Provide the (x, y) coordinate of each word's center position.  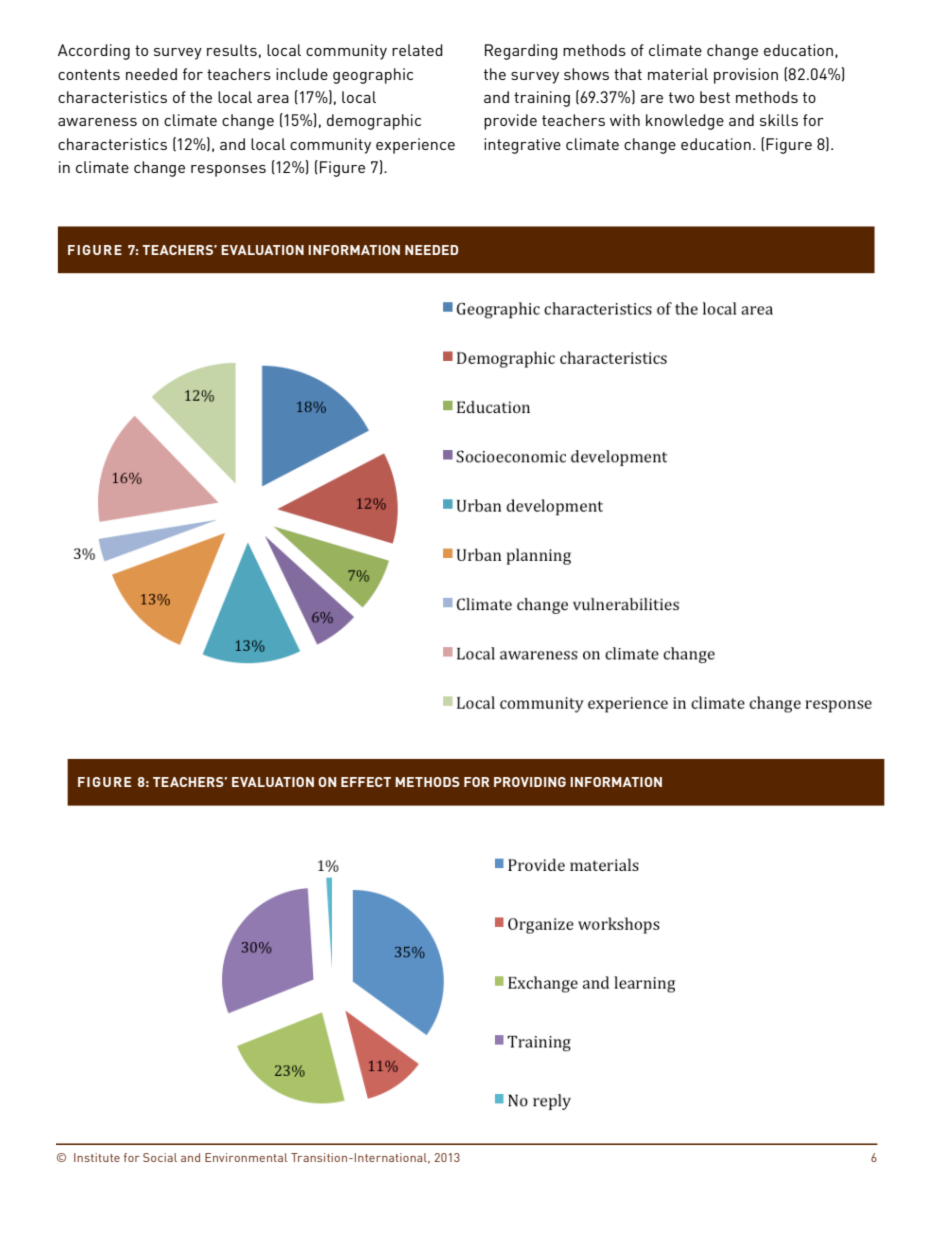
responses (228, 171)
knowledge (685, 122)
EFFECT (366, 782)
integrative (522, 146)
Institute (97, 1157)
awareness (97, 122)
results (232, 50)
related (417, 50)
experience (415, 146)
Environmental (246, 1157)
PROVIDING (530, 782)
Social (160, 1157)
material (678, 74)
